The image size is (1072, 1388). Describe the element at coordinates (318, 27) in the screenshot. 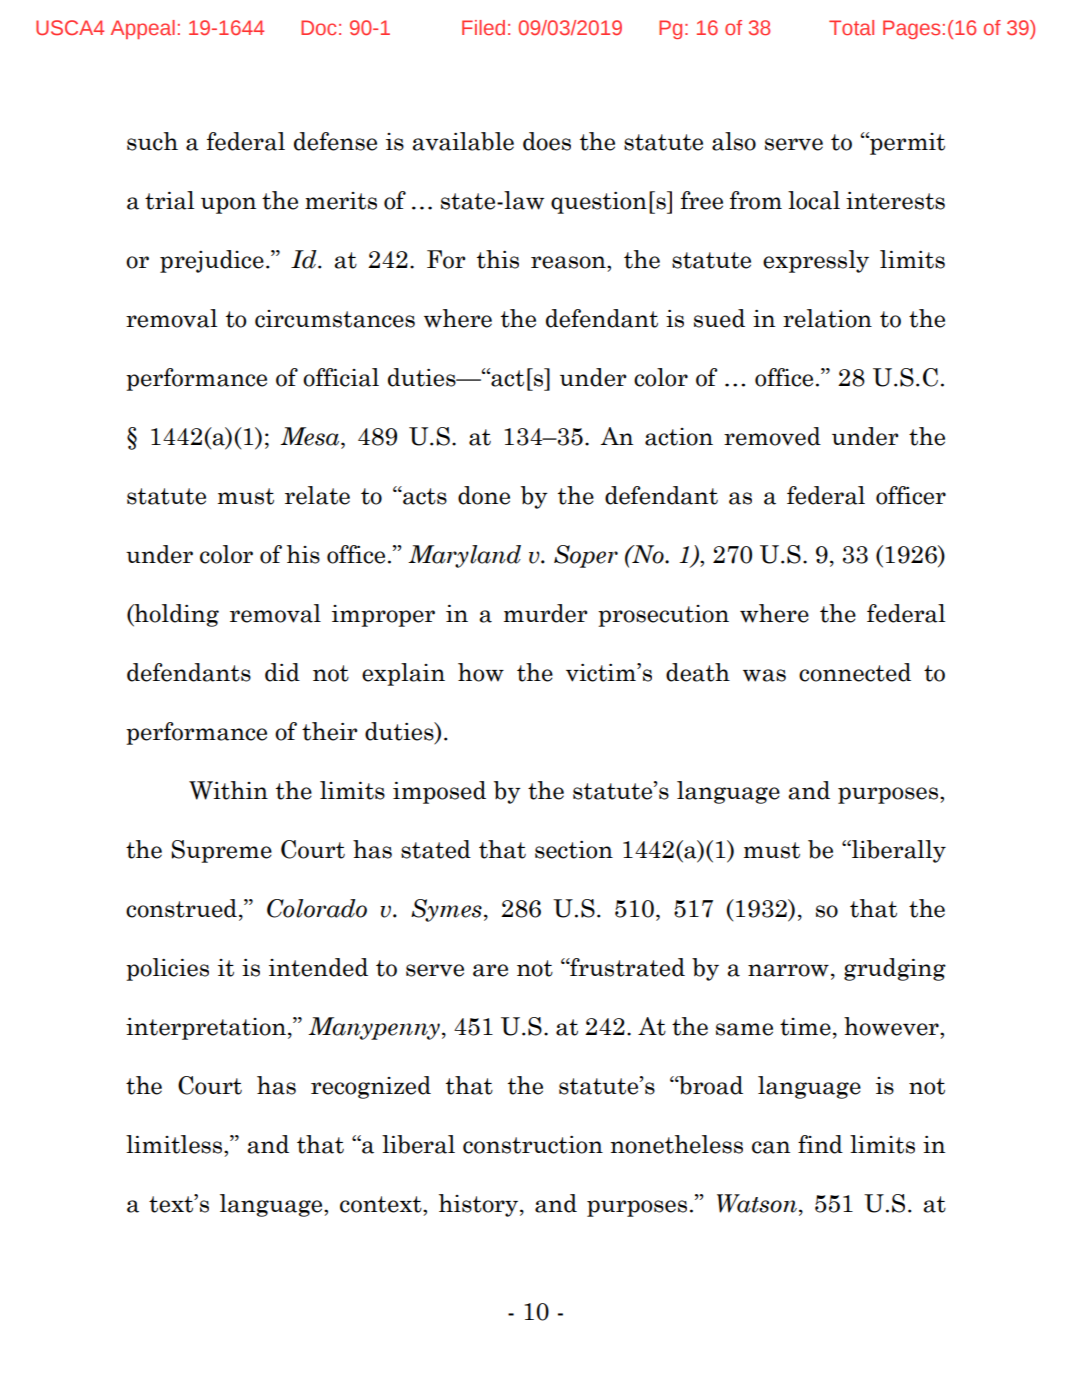

I see `Doc` at that location.
